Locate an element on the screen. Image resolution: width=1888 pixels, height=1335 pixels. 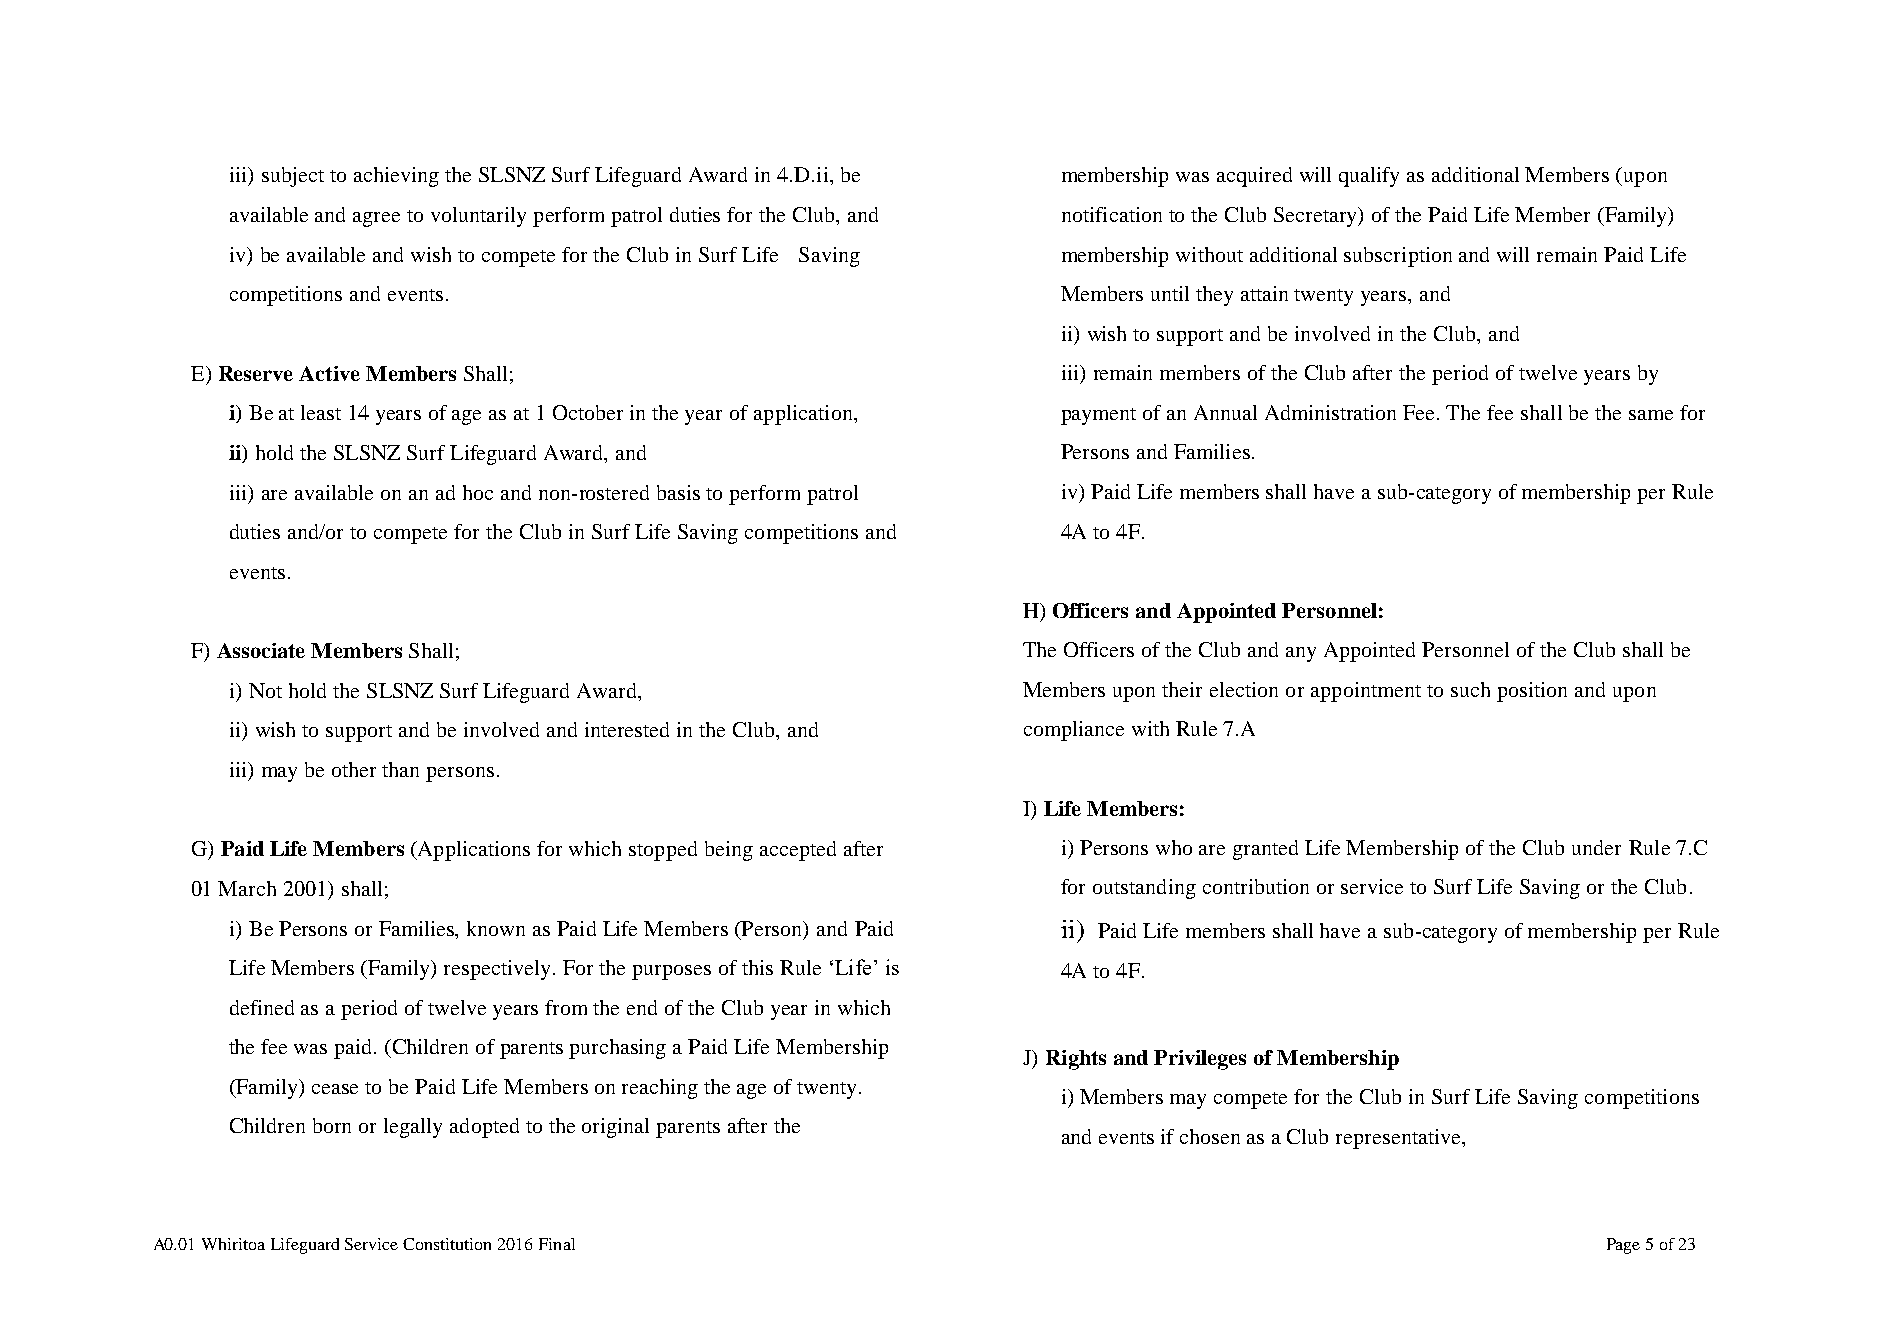
notification is located at coordinates (1112, 214).
